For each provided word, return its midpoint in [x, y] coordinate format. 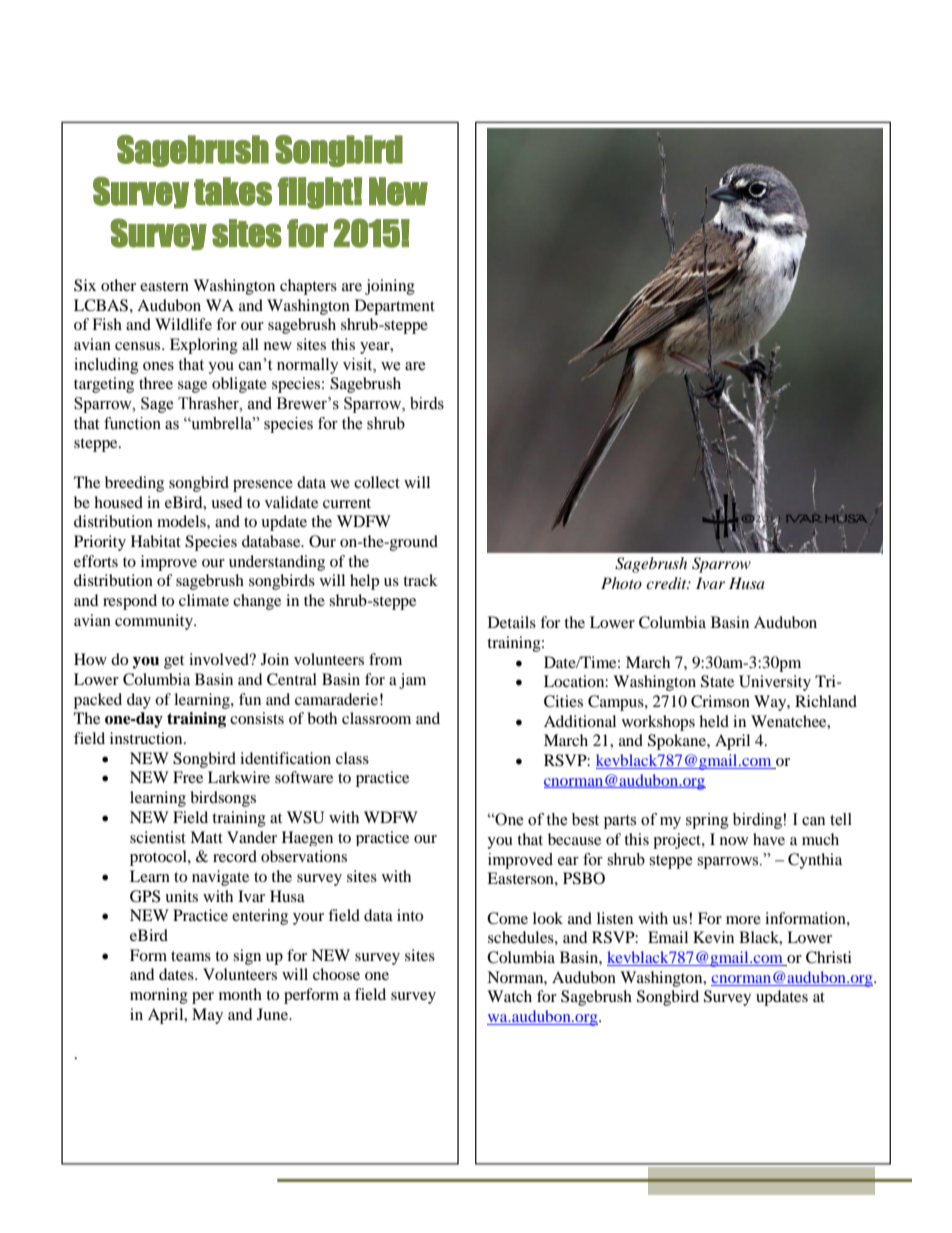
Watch [509, 996]
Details [512, 622]
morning [159, 996]
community [155, 622]
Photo [621, 583]
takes [233, 191]
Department [395, 307]
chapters [308, 287]
